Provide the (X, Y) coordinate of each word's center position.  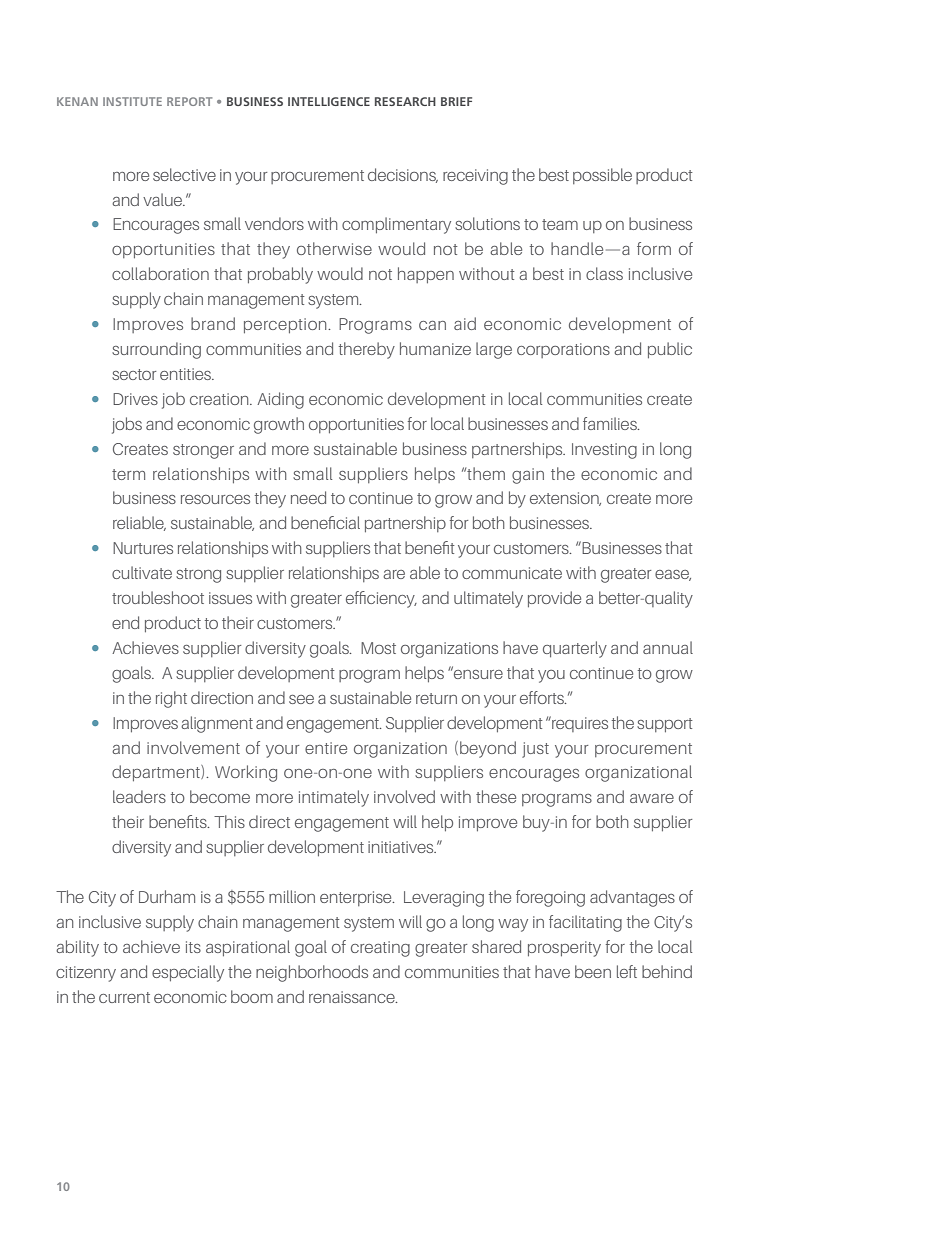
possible (602, 176)
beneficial (325, 522)
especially (188, 973)
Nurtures (143, 548)
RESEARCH (405, 101)
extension (565, 499)
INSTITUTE (132, 101)
